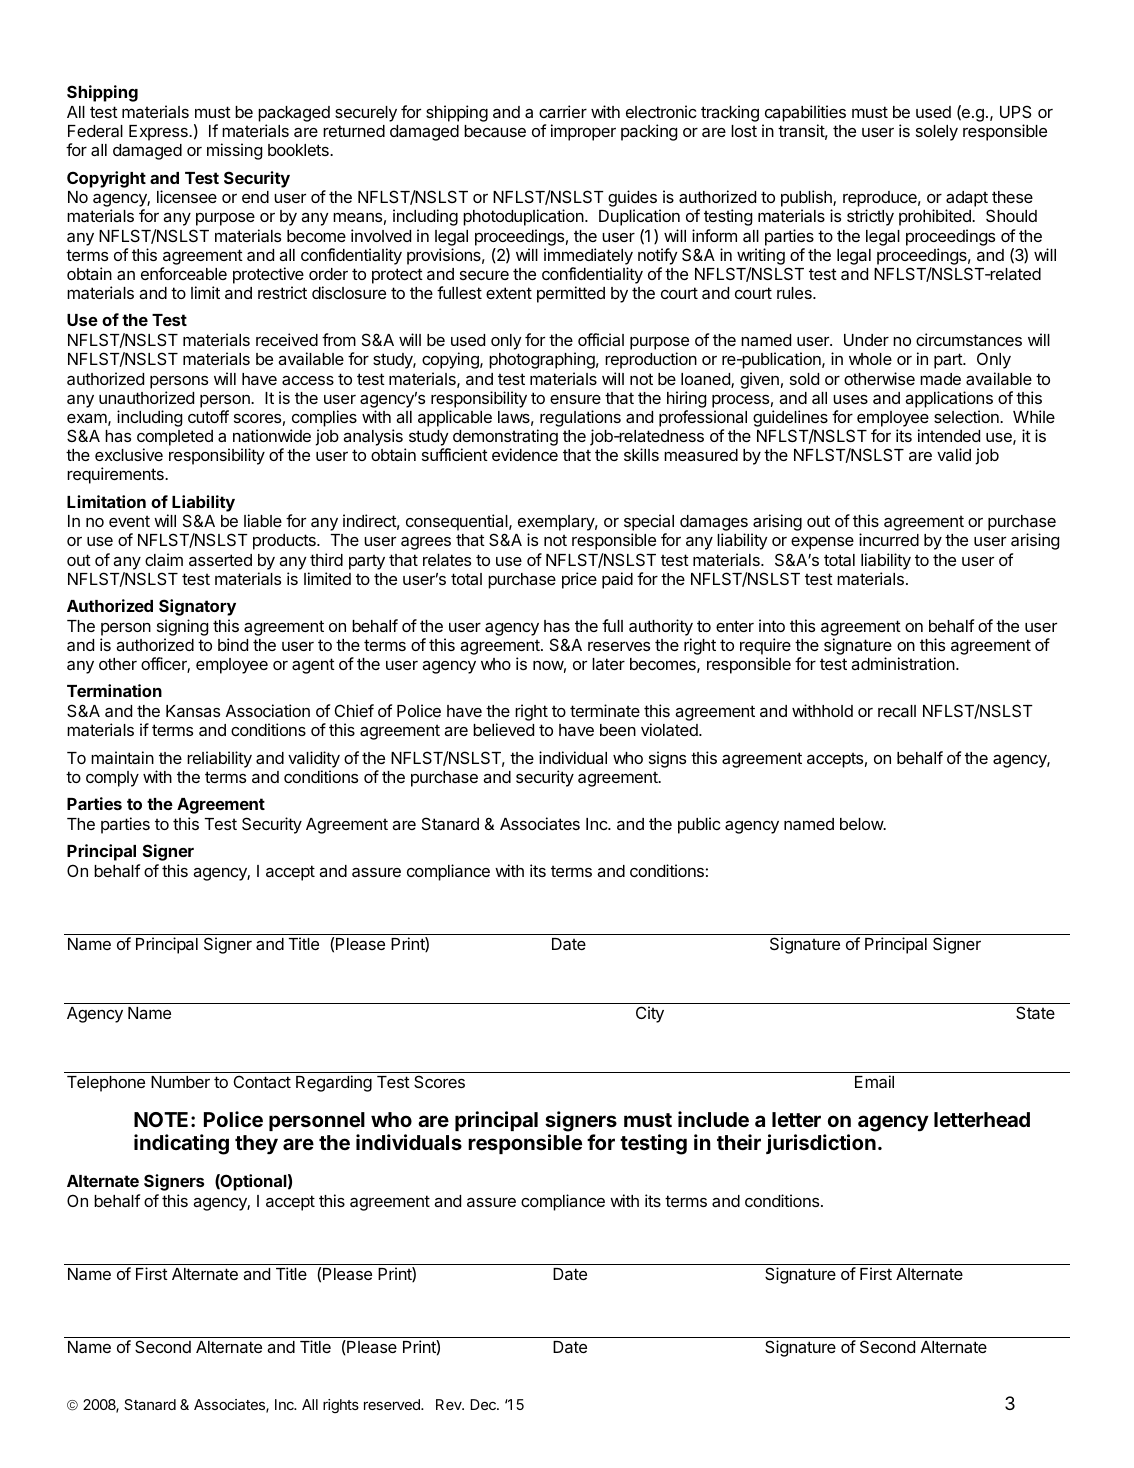  I want to click on been, so click(618, 730).
